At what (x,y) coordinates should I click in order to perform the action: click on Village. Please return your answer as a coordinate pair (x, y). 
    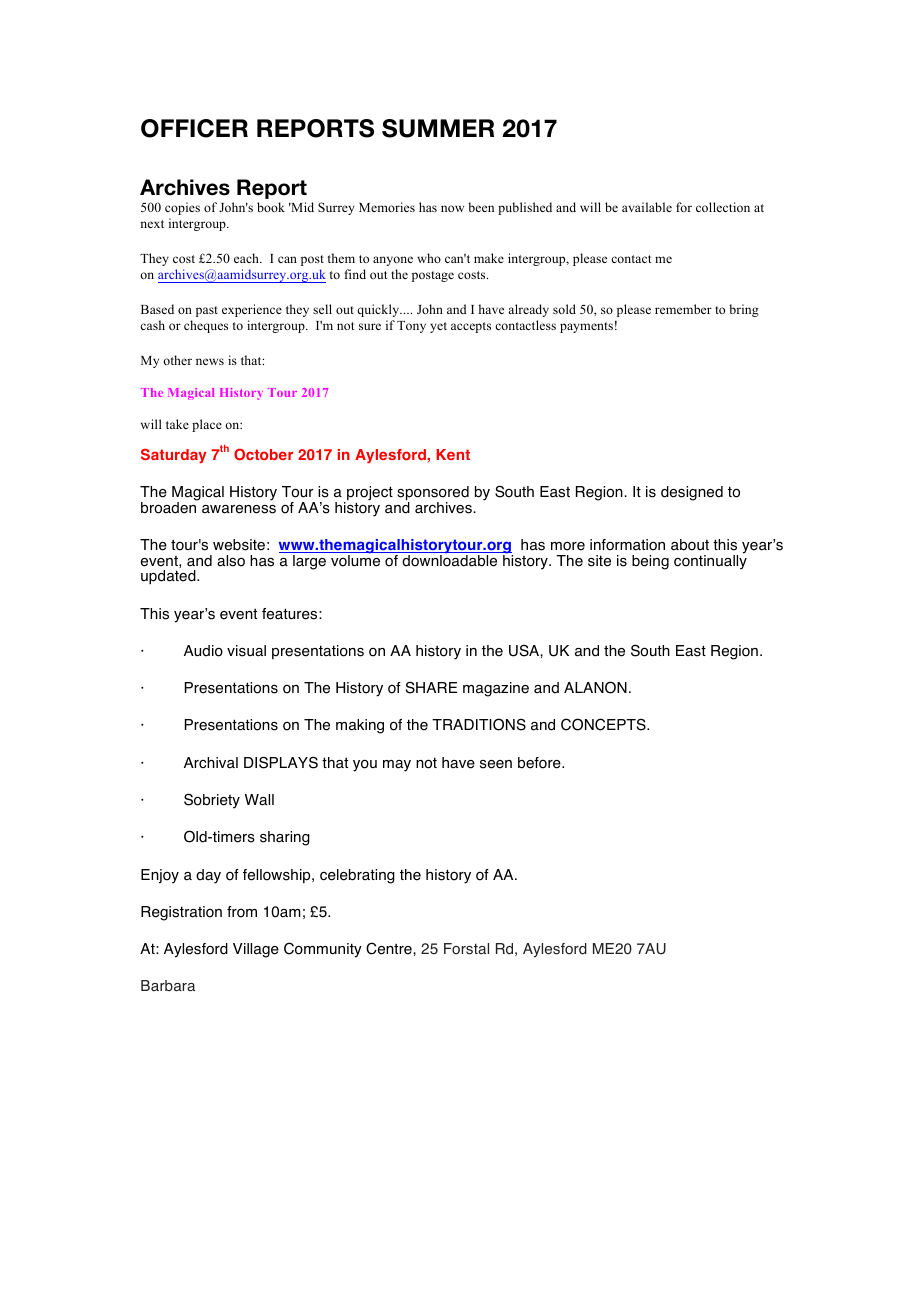
    Looking at the image, I should click on (256, 950).
